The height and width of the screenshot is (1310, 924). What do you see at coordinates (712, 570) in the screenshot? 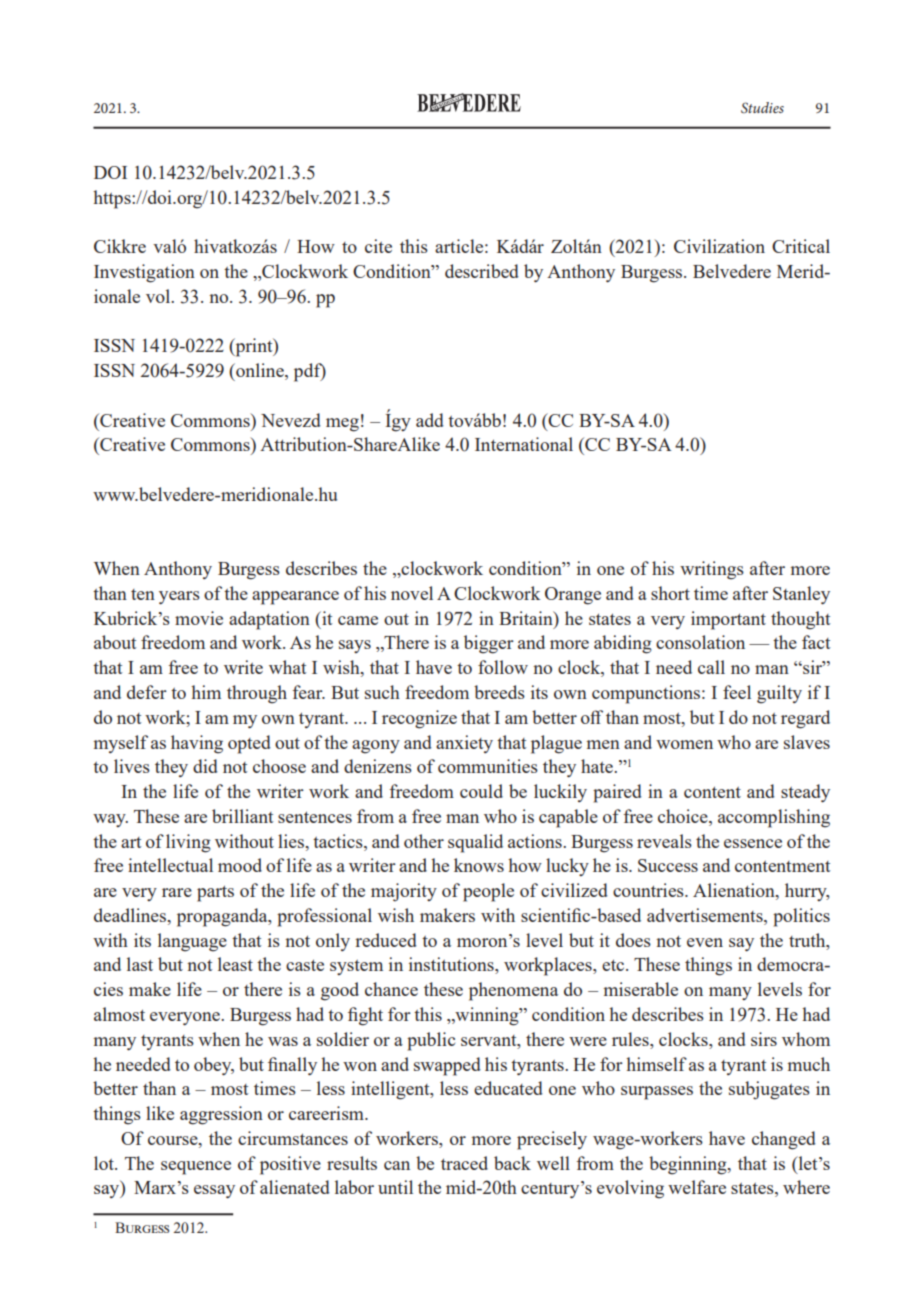
I see `writings` at bounding box center [712, 570].
